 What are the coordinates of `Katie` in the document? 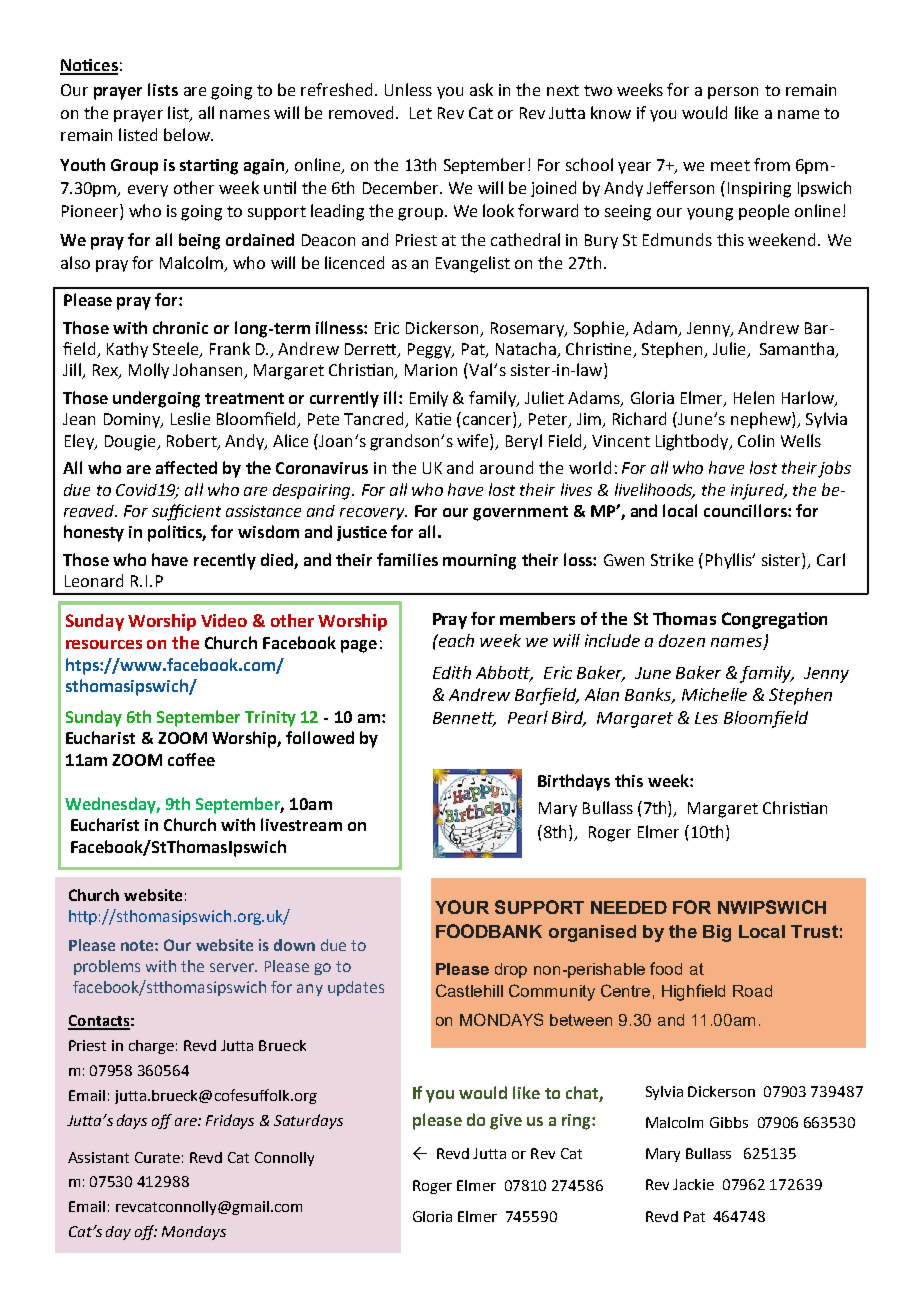 It's located at (433, 419).
